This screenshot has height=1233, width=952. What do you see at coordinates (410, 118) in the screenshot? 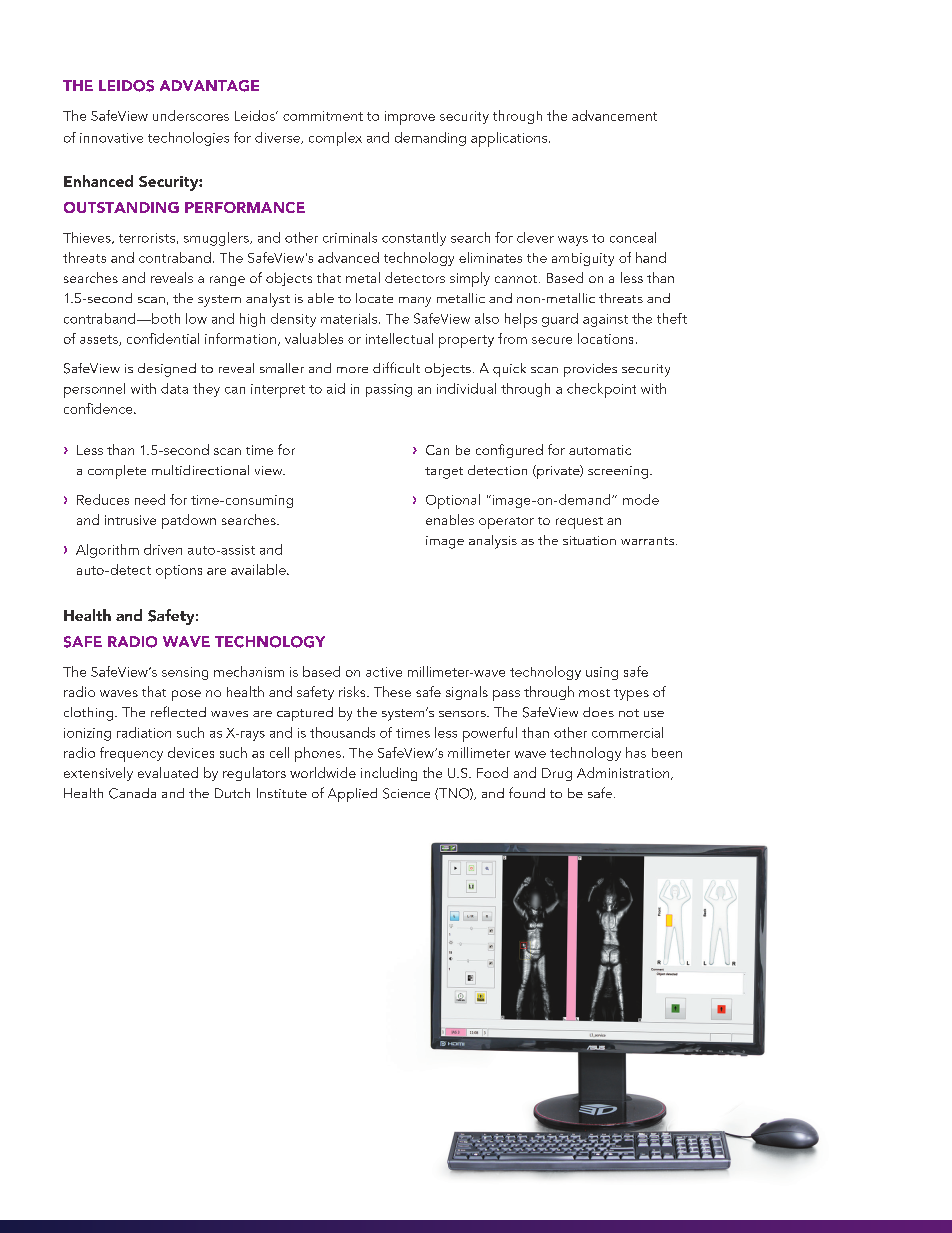
I see `improve` at bounding box center [410, 118].
